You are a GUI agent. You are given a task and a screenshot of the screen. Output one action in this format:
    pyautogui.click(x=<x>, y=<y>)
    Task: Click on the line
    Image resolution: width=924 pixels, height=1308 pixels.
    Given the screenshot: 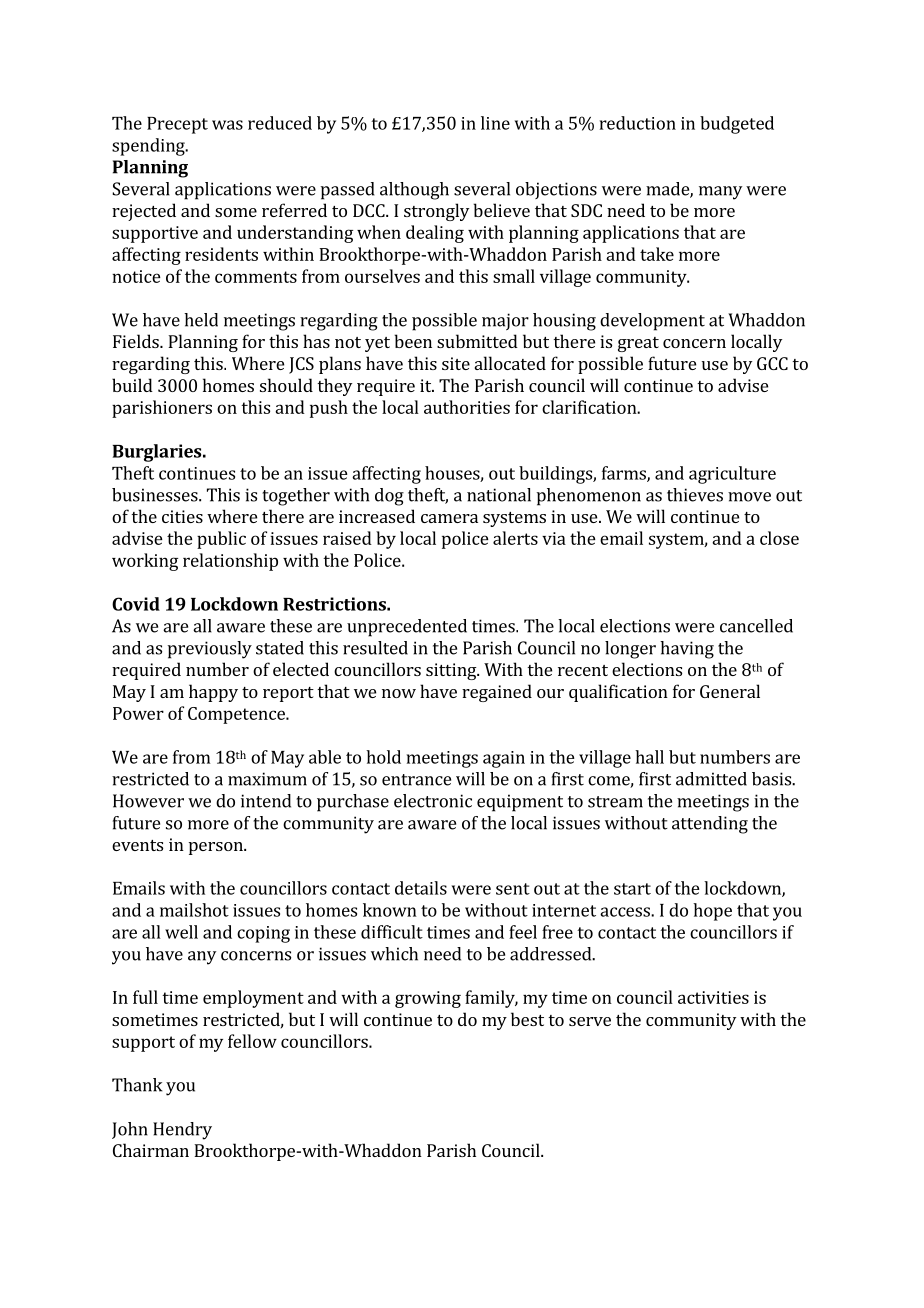 What is the action you would take?
    pyautogui.click(x=495, y=123)
